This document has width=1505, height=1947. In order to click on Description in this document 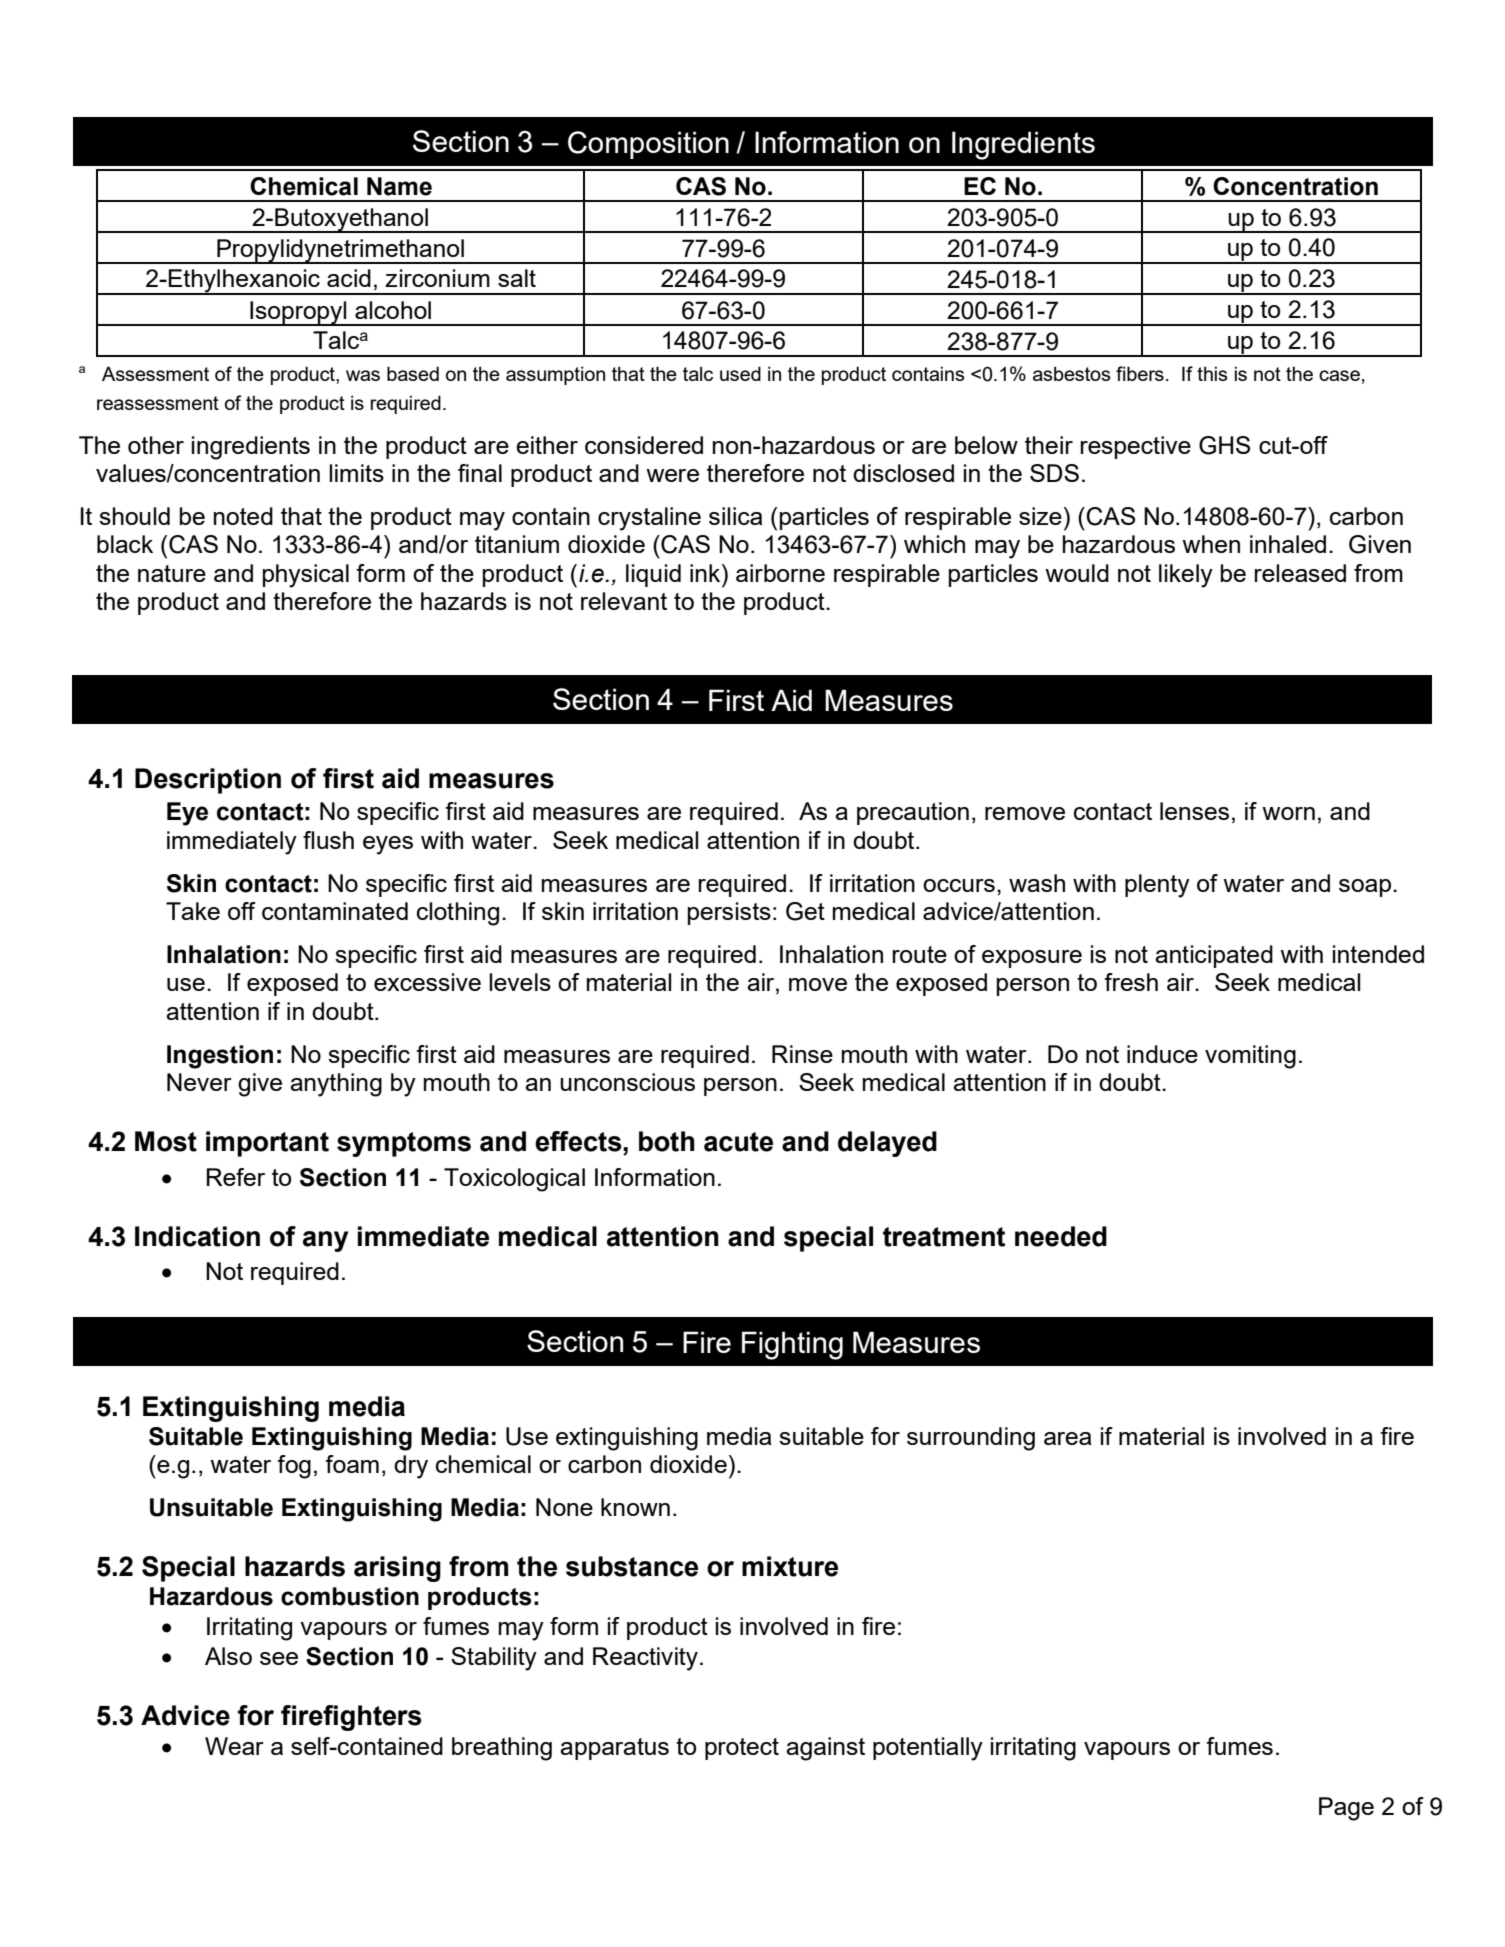, I will do `click(208, 781)`.
